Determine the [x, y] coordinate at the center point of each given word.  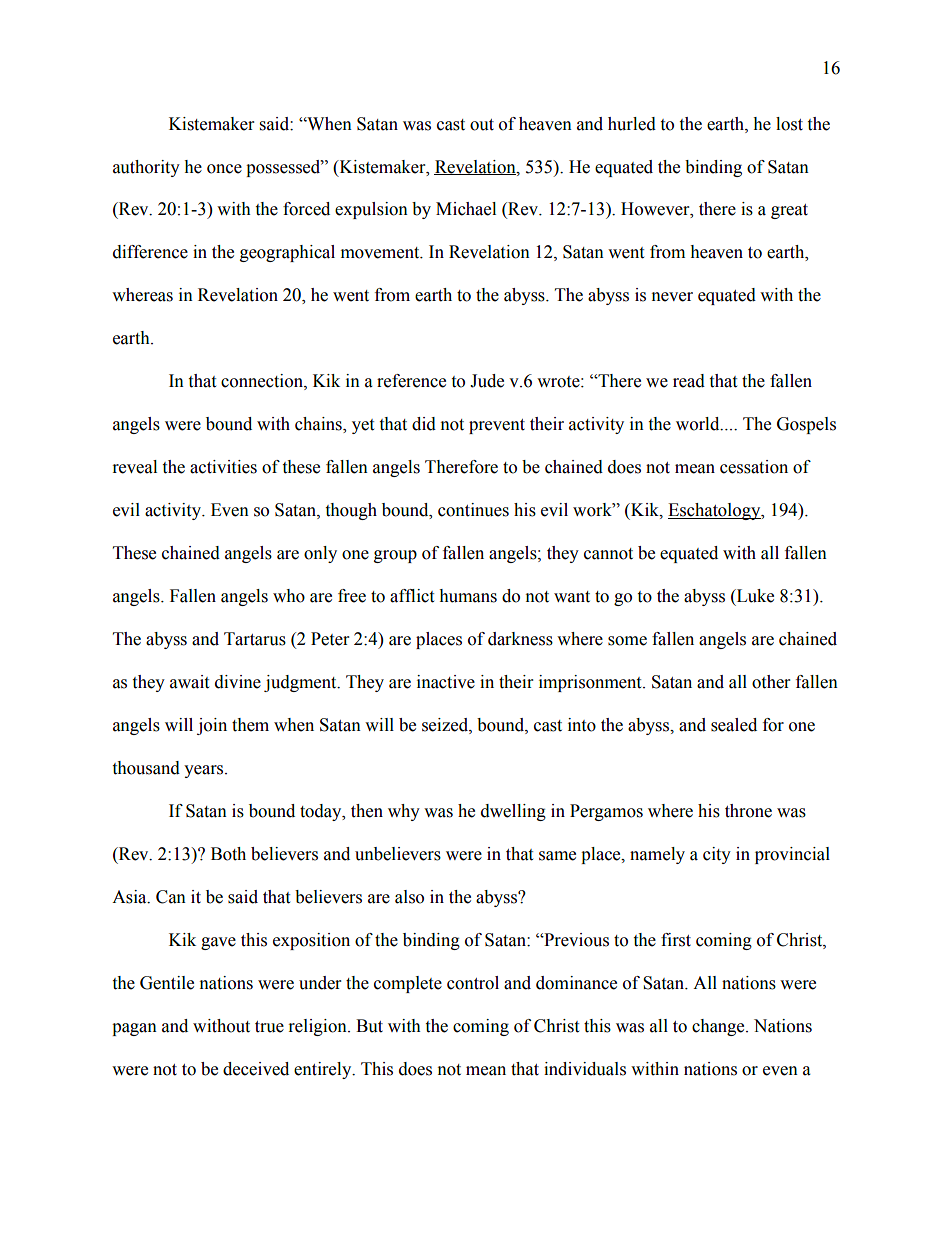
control [473, 983]
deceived [256, 1069]
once [224, 169]
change [719, 1027]
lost [789, 124]
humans [468, 596]
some [627, 641]
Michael [466, 209]
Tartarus [255, 639]
